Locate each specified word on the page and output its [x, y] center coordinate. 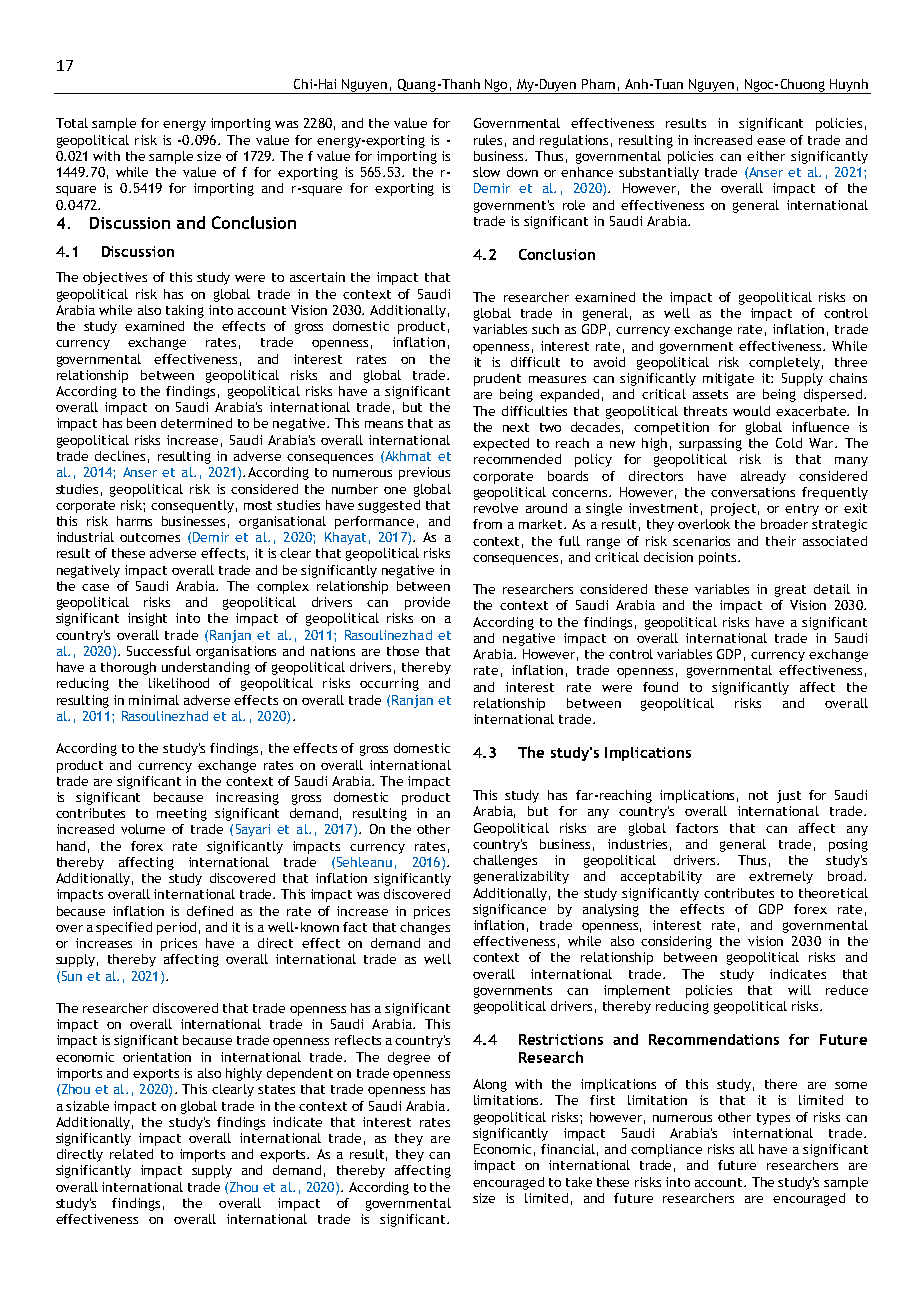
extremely [781, 877]
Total [72, 123]
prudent [497, 379]
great [790, 591]
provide [427, 603]
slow [486, 172]
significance [509, 910]
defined [210, 911]
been [141, 423]
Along [490, 1085]
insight [147, 619]
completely [784, 363]
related [131, 1154]
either [766, 156]
